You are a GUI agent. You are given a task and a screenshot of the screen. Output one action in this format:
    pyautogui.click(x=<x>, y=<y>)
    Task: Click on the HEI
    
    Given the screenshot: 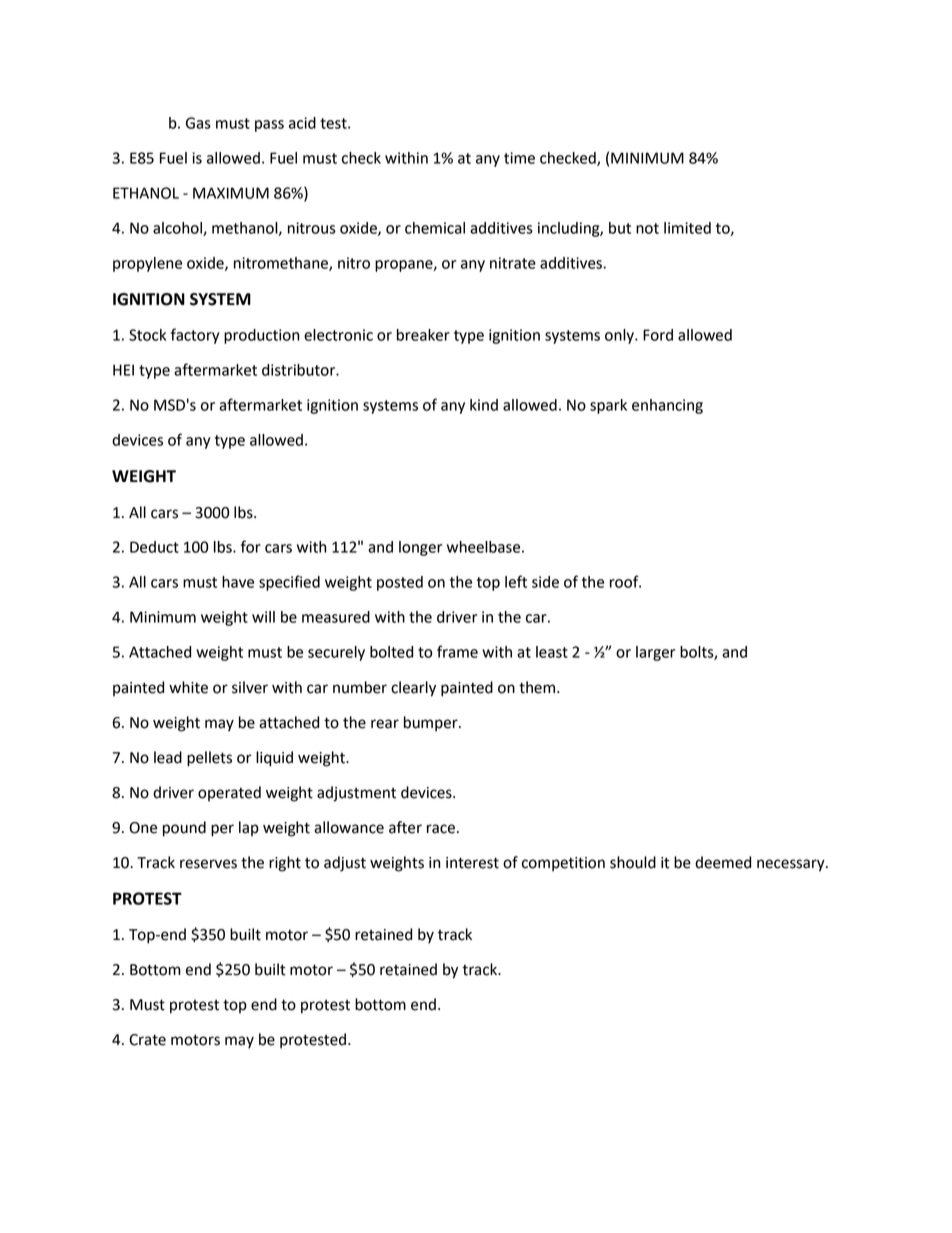 What is the action you would take?
    pyautogui.click(x=123, y=370)
